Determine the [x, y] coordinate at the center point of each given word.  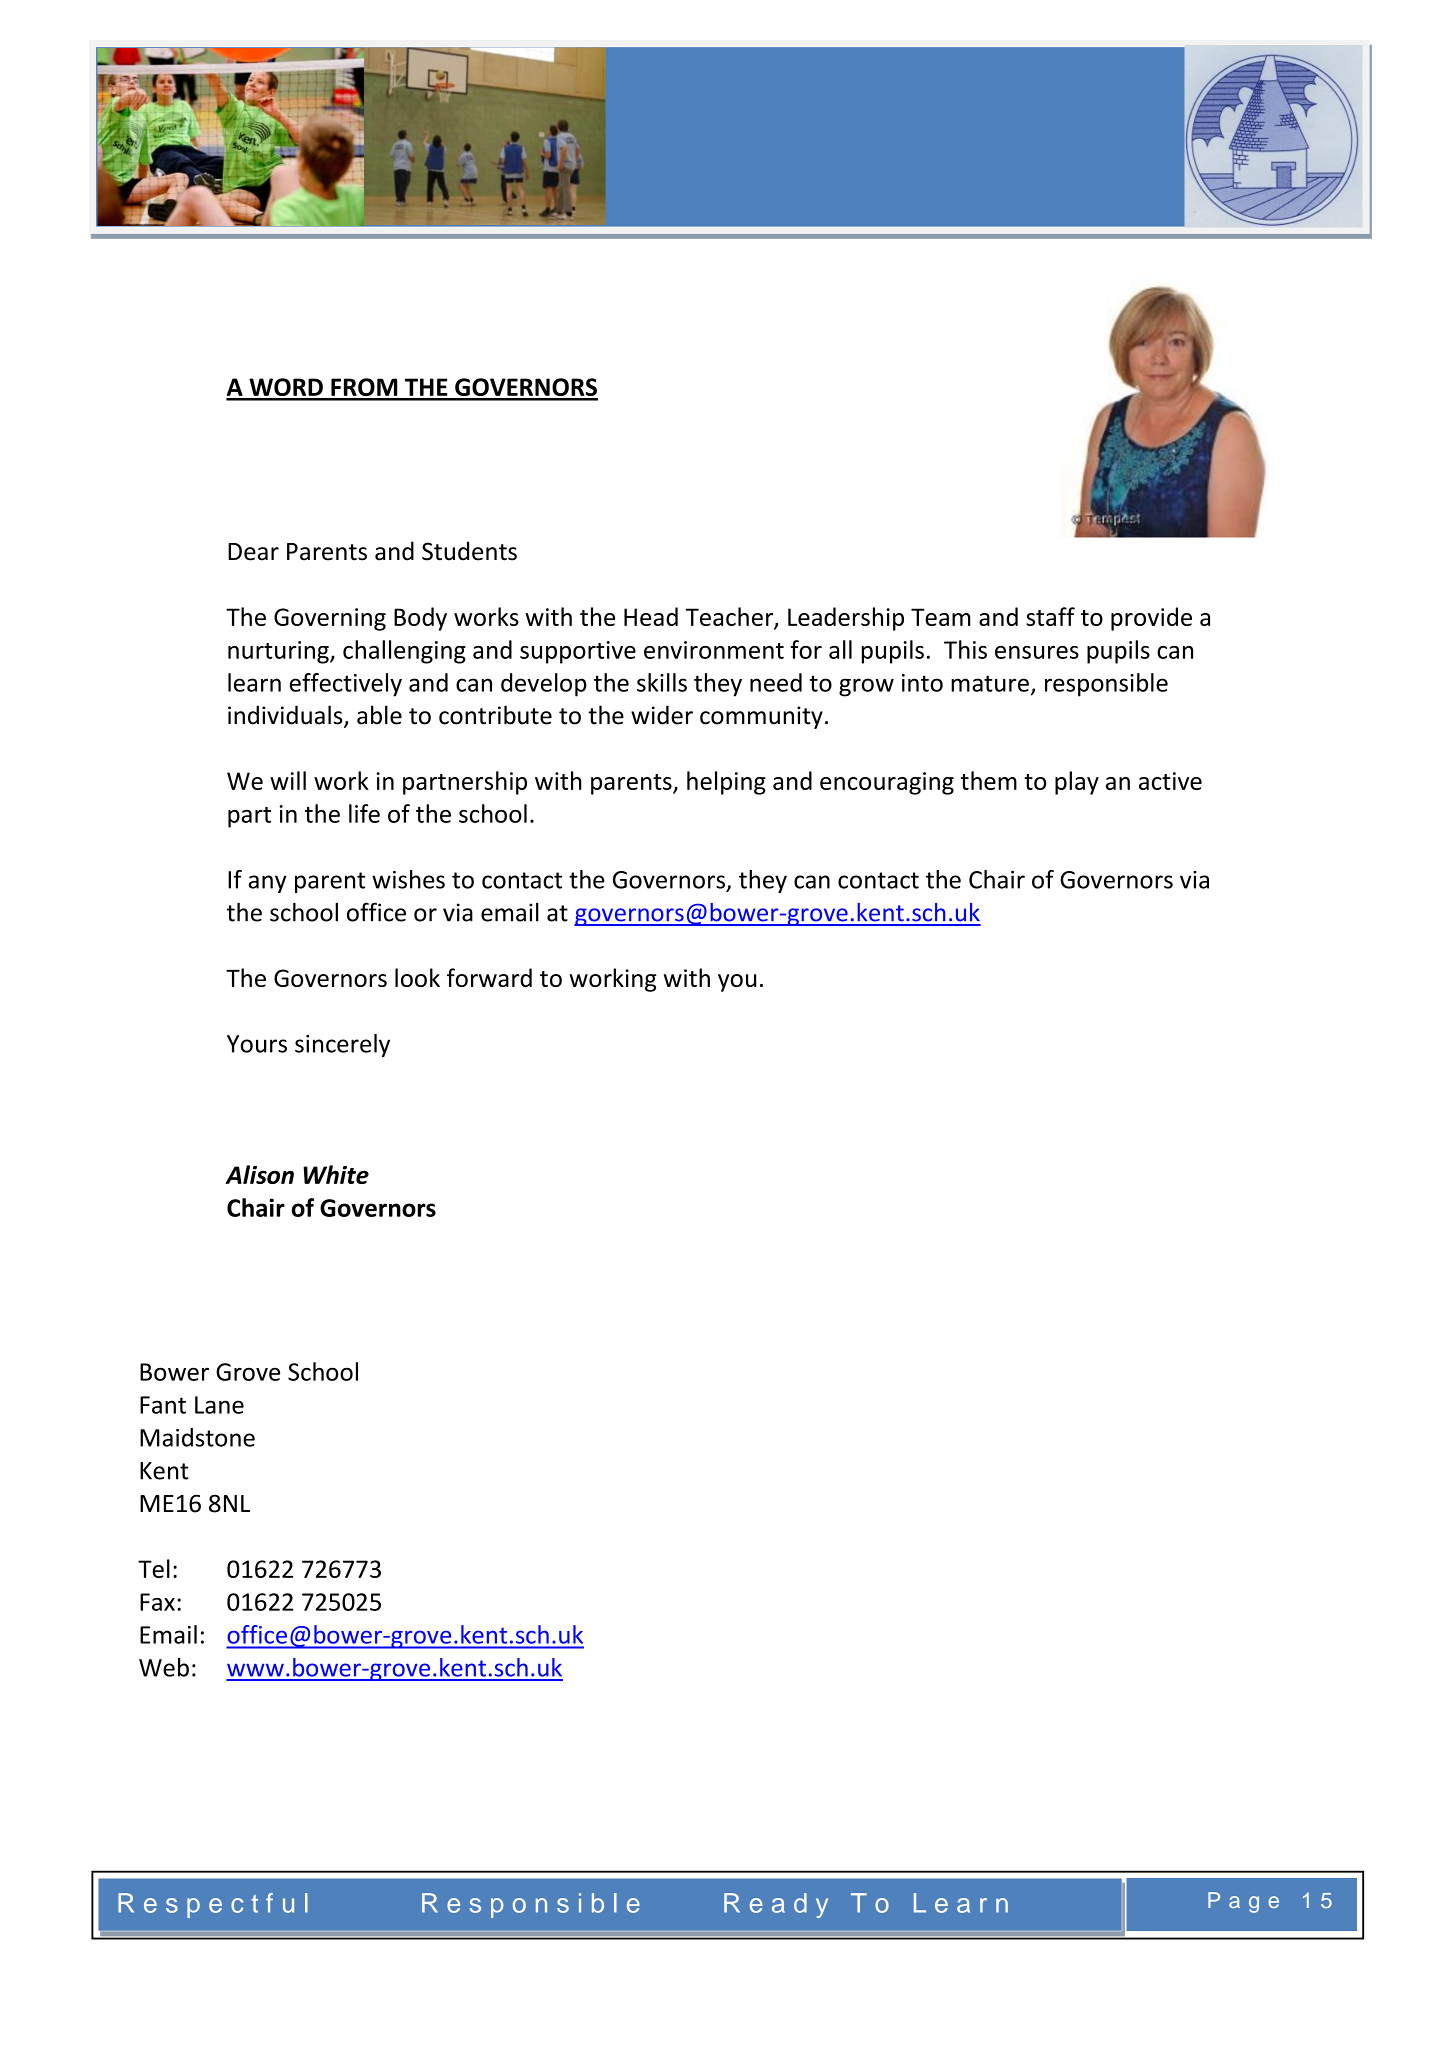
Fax [157, 1602]
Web [164, 1667]
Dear [253, 552]
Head [651, 616]
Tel [154, 1568]
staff [1050, 616]
